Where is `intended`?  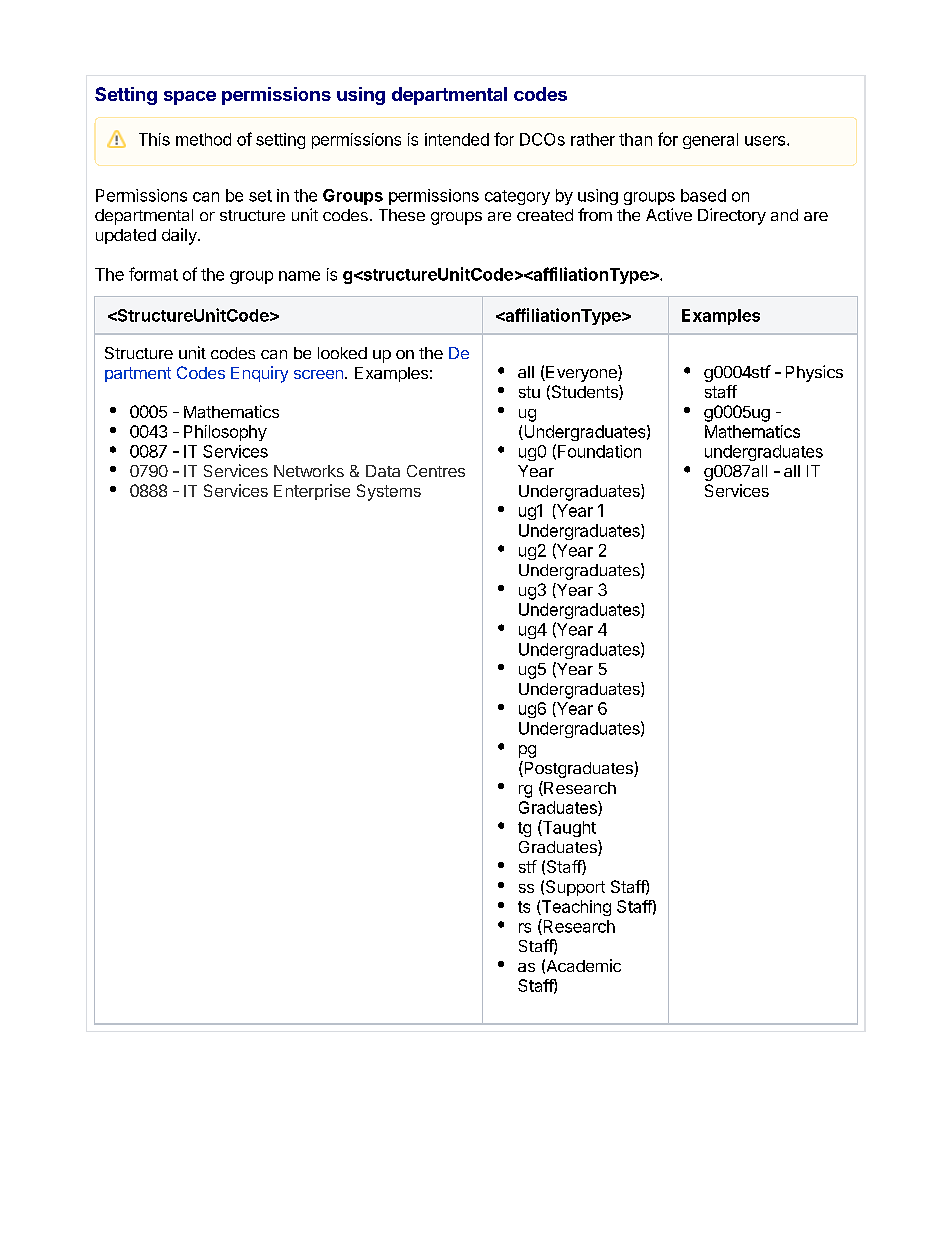
intended is located at coordinates (457, 139).
